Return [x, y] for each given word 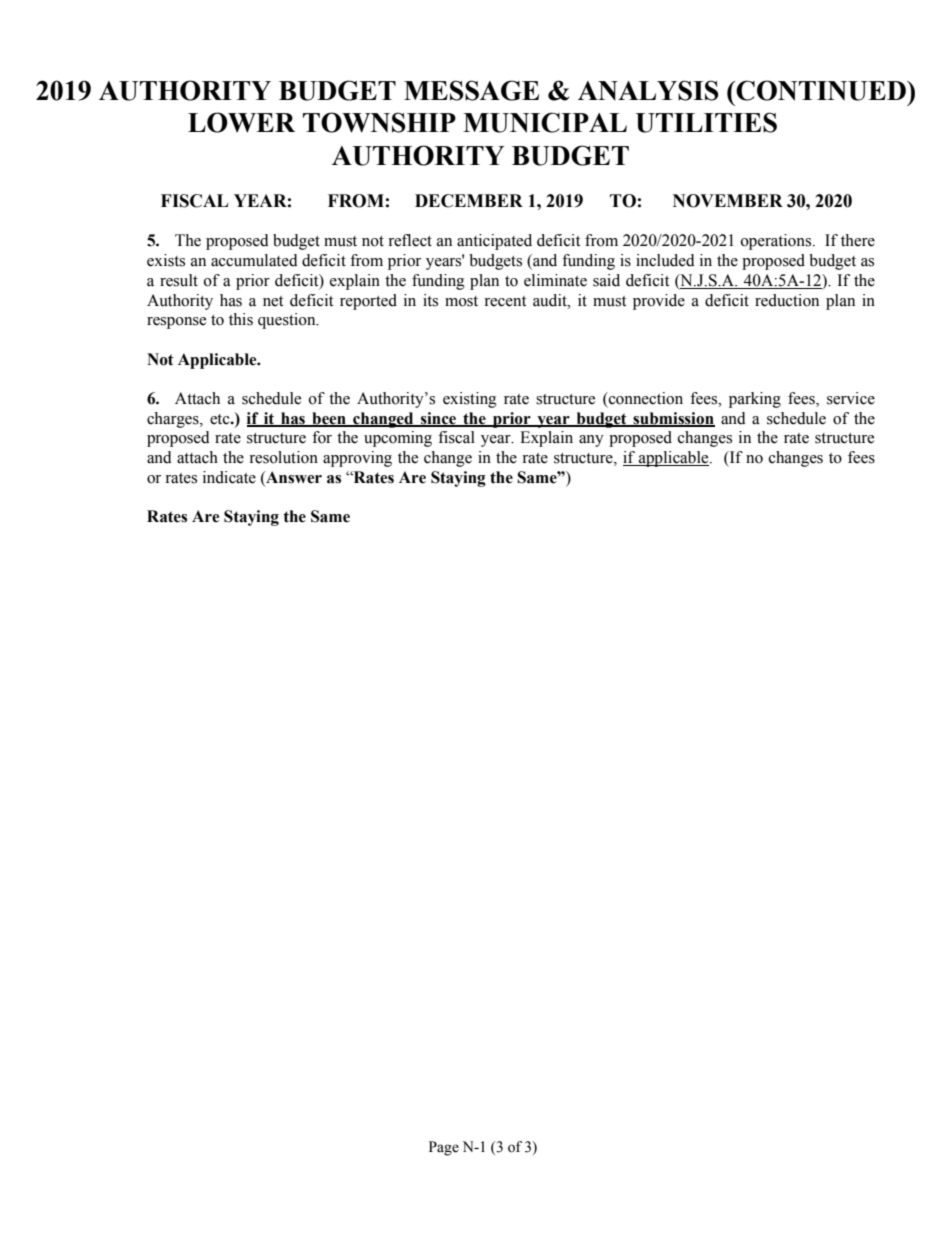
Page [444, 1148]
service [851, 398]
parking [755, 400]
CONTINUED [821, 90]
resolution [283, 457]
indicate [229, 477]
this [241, 319]
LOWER [241, 122]
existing [470, 400]
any [591, 441]
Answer [293, 477]
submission [673, 419]
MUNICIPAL [545, 122]
